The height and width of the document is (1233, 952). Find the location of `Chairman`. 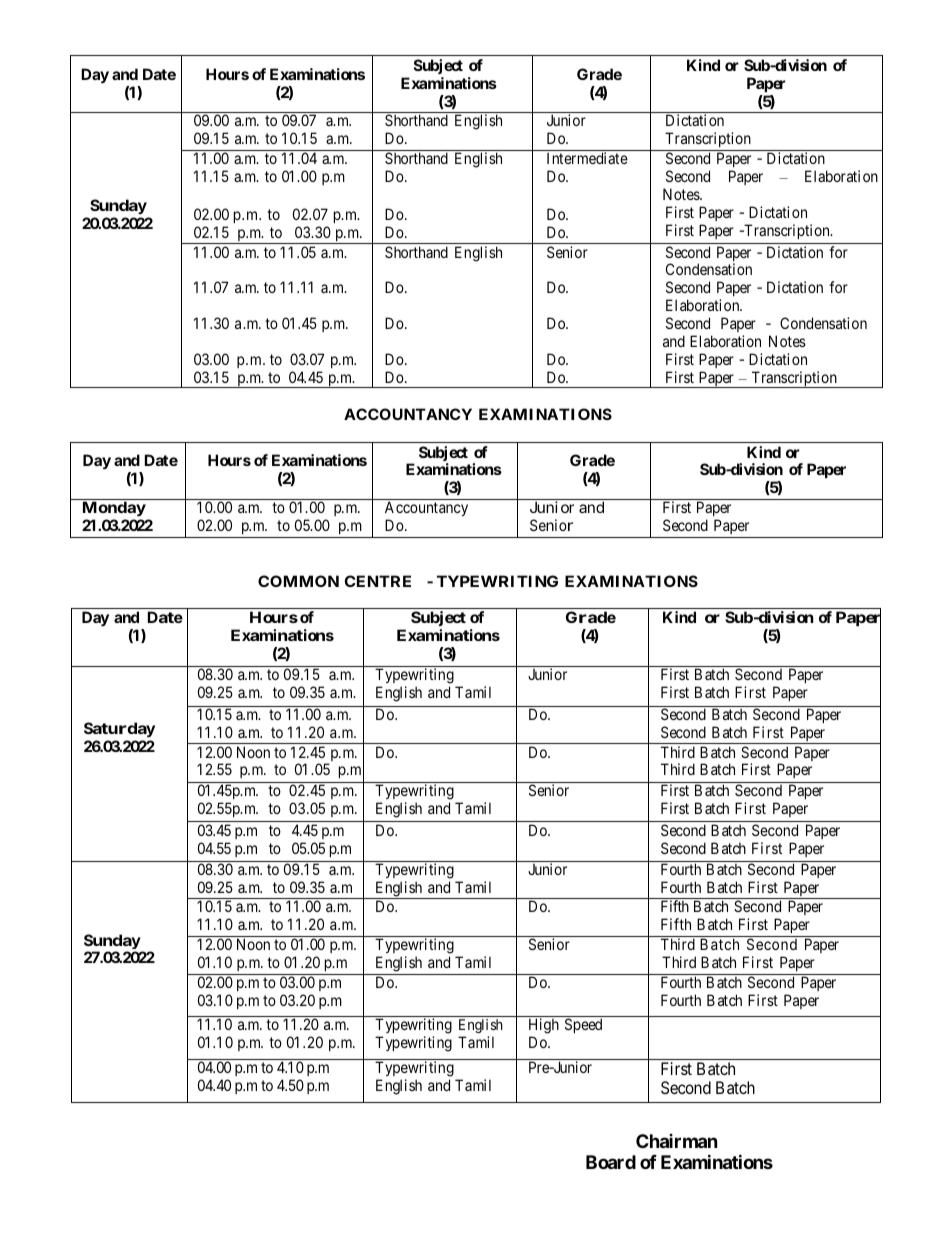

Chairman is located at coordinates (677, 1141).
